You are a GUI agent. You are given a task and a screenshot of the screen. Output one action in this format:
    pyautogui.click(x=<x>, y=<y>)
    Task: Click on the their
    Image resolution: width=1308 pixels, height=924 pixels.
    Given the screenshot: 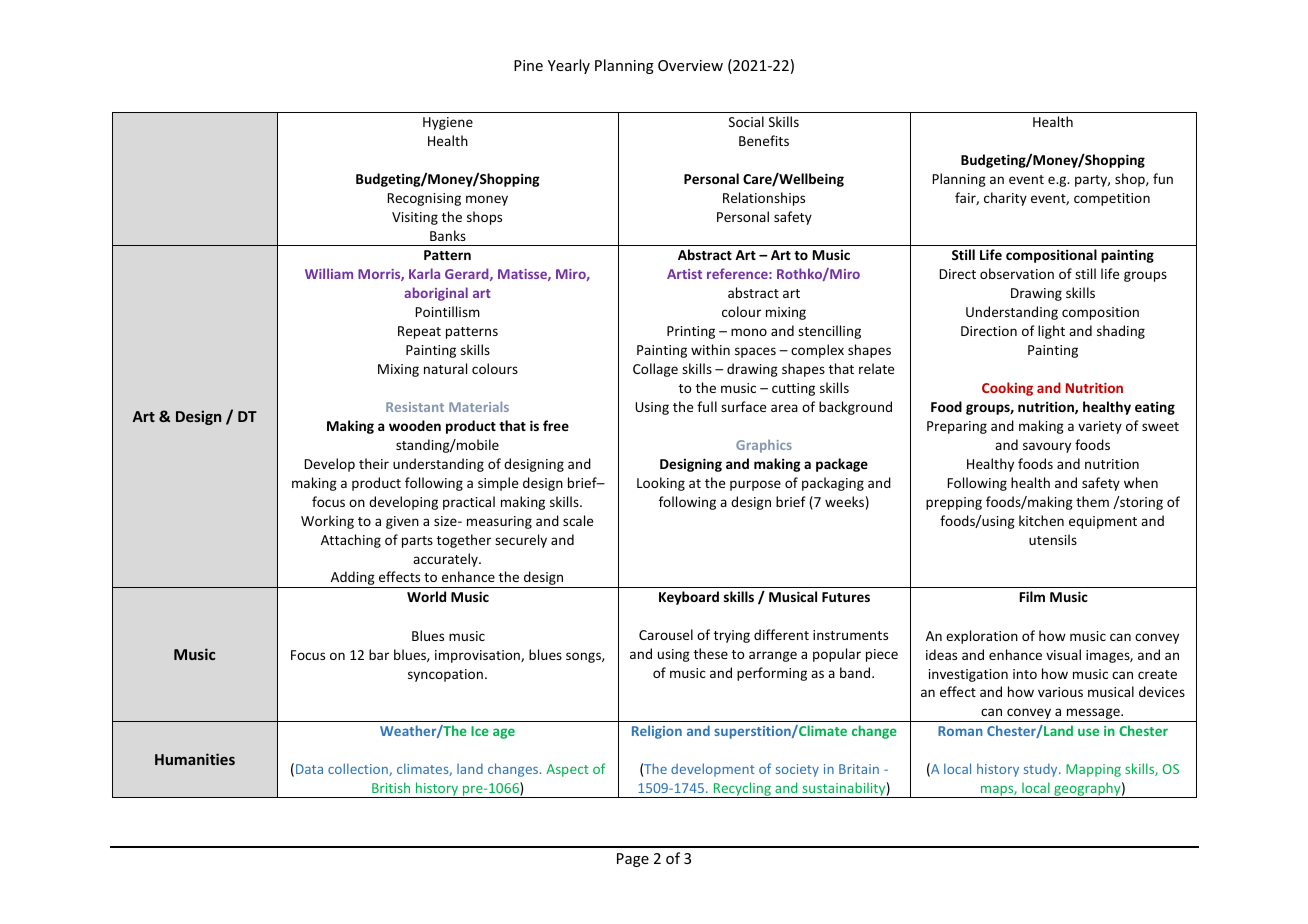 What is the action you would take?
    pyautogui.click(x=374, y=463)
